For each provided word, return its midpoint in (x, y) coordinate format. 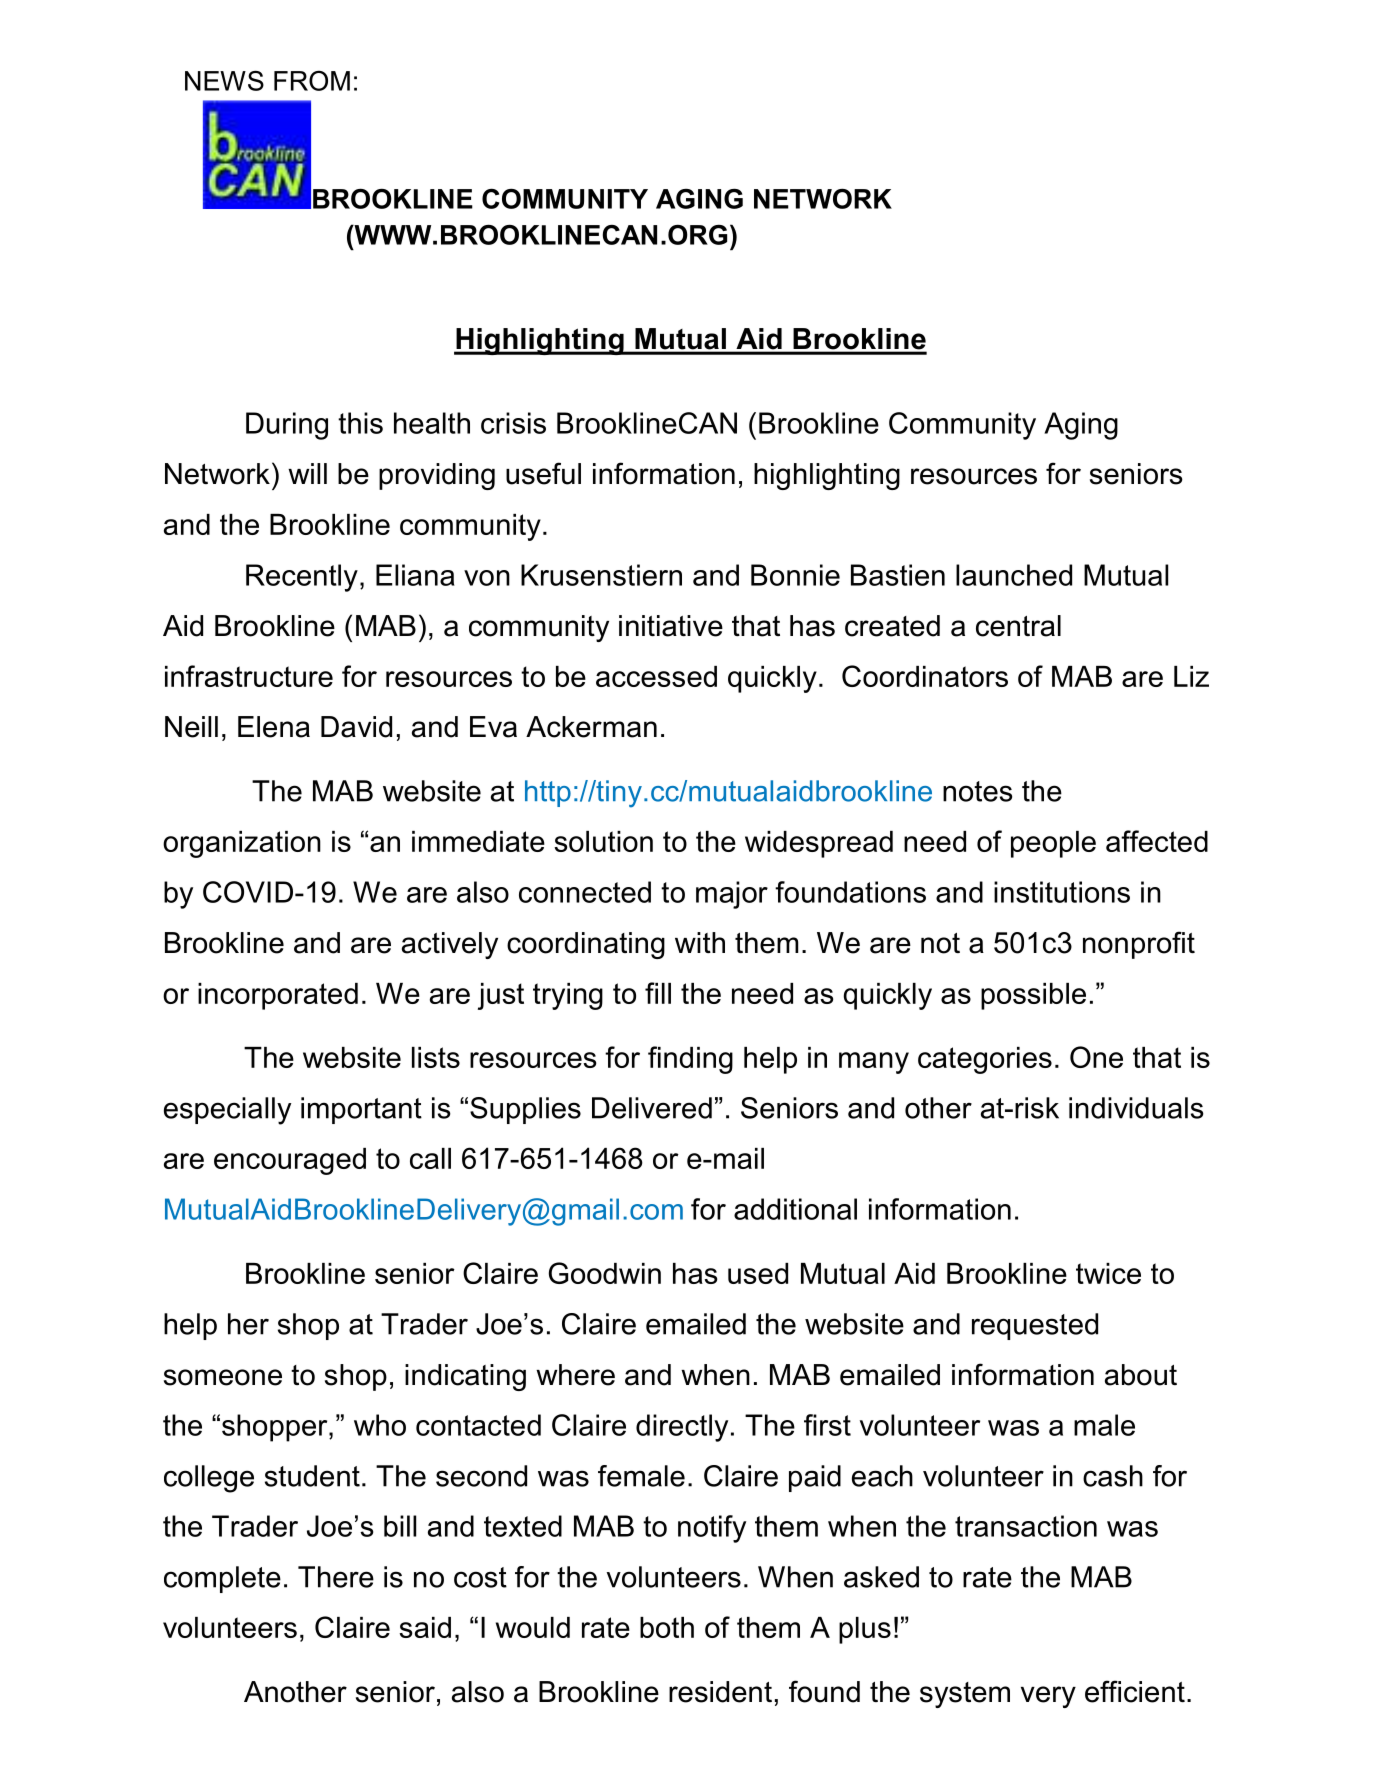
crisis (513, 423)
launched (1014, 575)
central (1018, 626)
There (336, 1577)
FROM (312, 80)
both (667, 1627)
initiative (671, 626)
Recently (302, 578)
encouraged (290, 1161)
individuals (1136, 1108)
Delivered (652, 1108)
